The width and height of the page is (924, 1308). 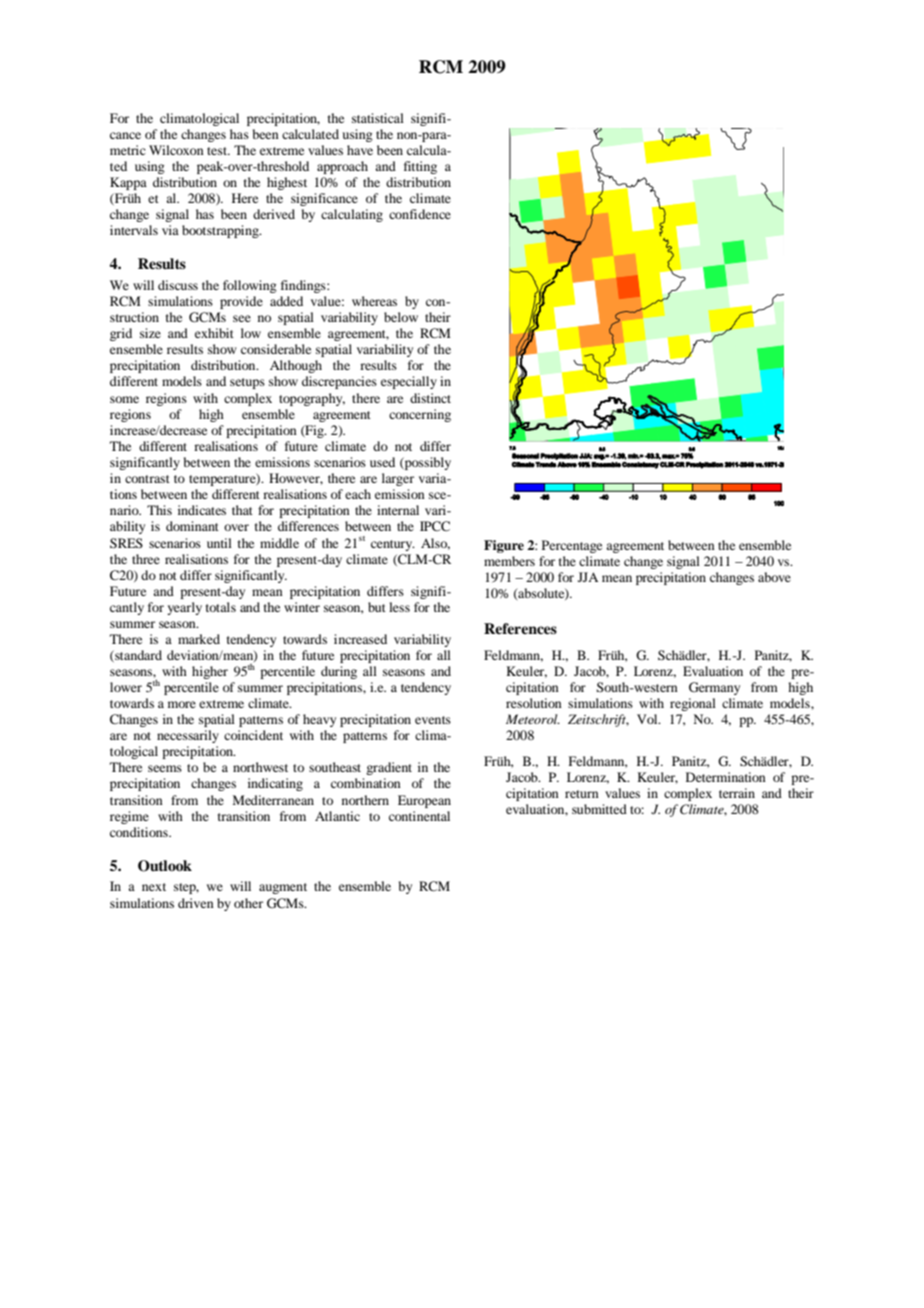 What do you see at coordinates (737, 793) in the page?
I see `terrain` at bounding box center [737, 793].
